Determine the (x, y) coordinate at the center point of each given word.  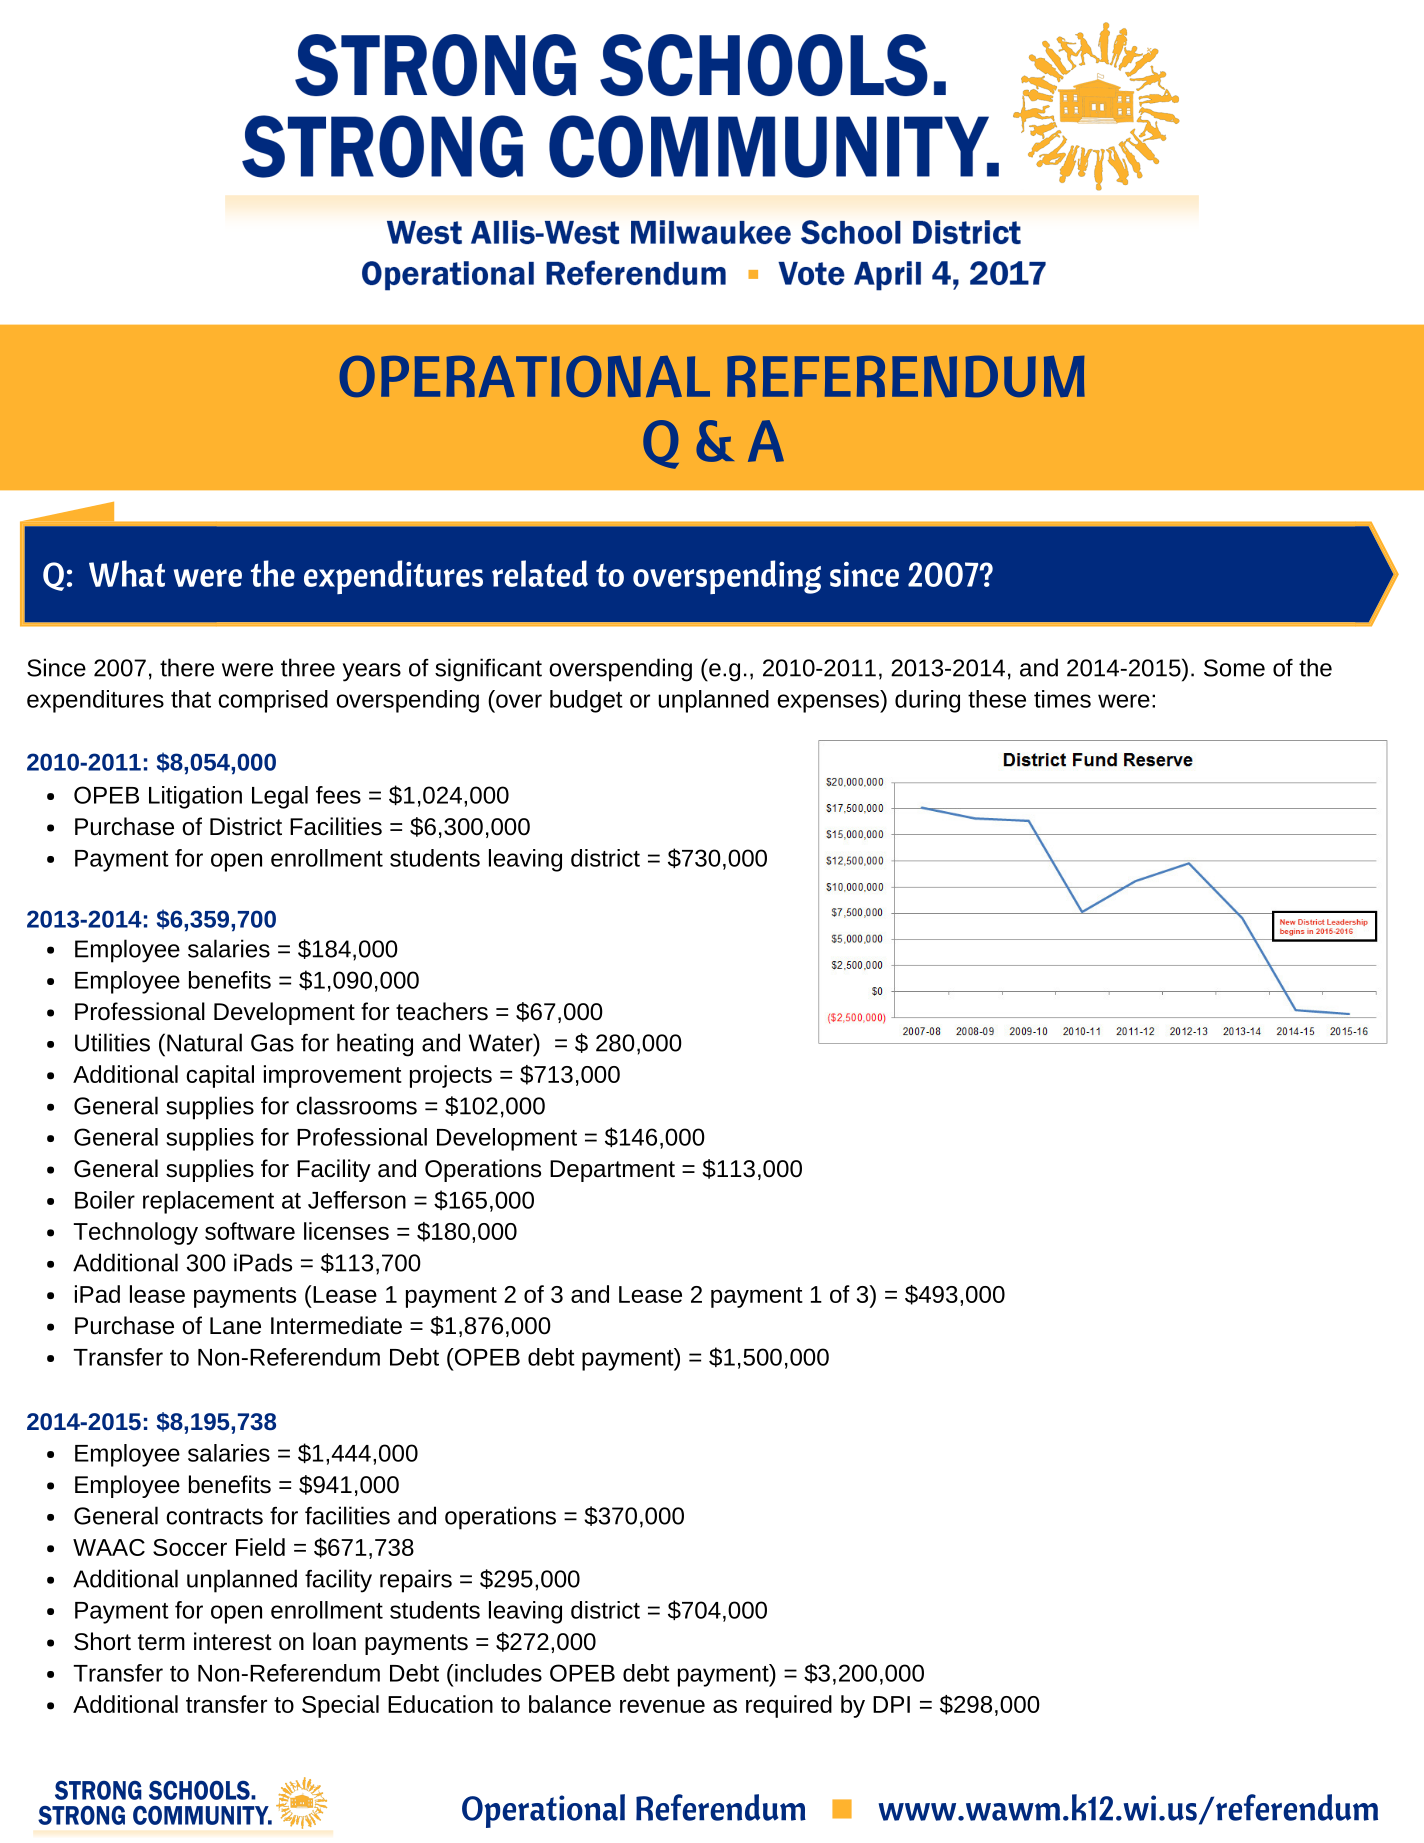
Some (1234, 668)
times (1062, 699)
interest (233, 1641)
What (127, 573)
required (789, 1706)
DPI (891, 1704)
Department (612, 1171)
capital (220, 1076)
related (540, 573)
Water (502, 1042)
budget (586, 701)
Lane (235, 1326)
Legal (280, 797)
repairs (416, 1581)
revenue (662, 1706)
